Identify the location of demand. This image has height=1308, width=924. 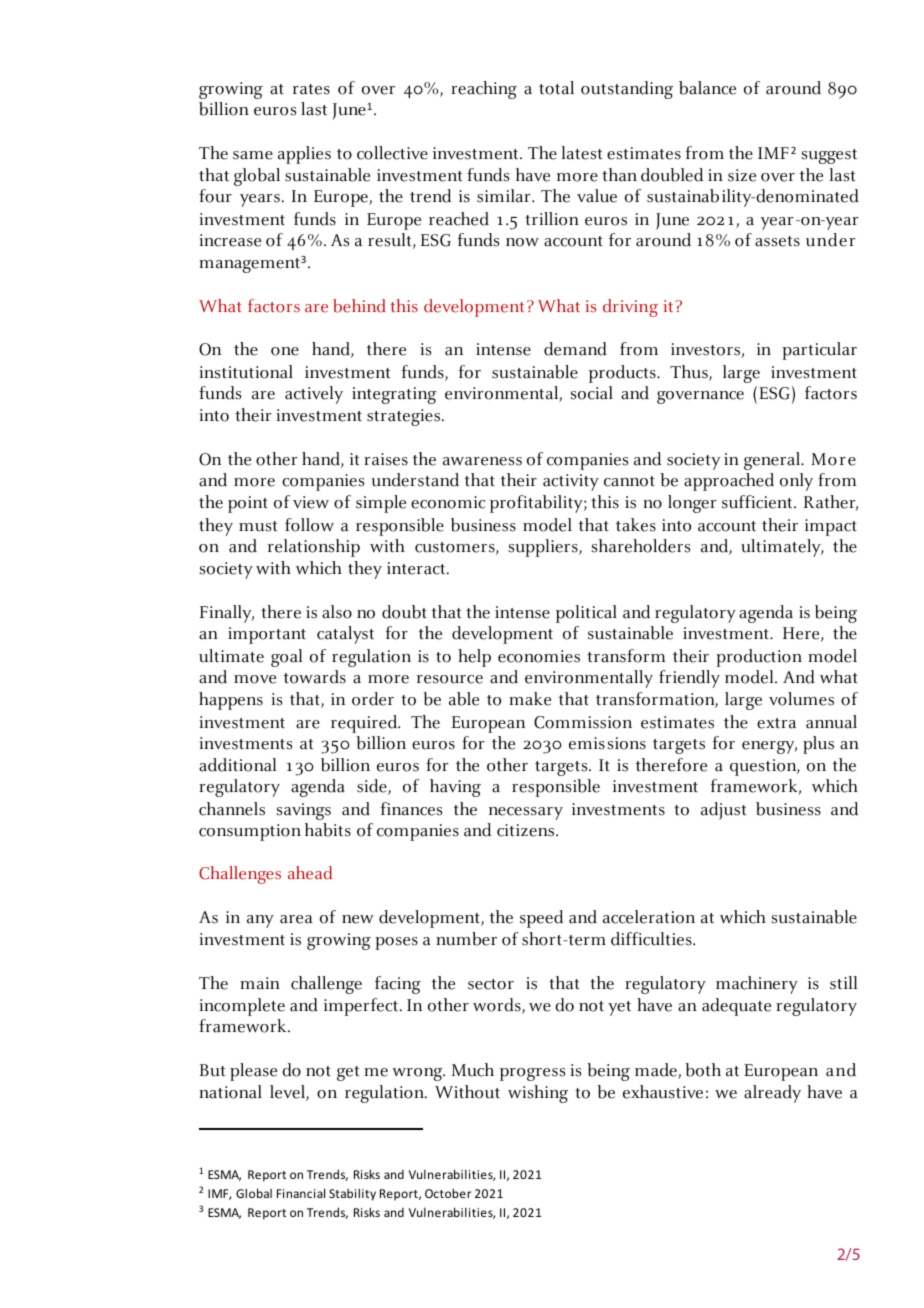
(575, 349).
